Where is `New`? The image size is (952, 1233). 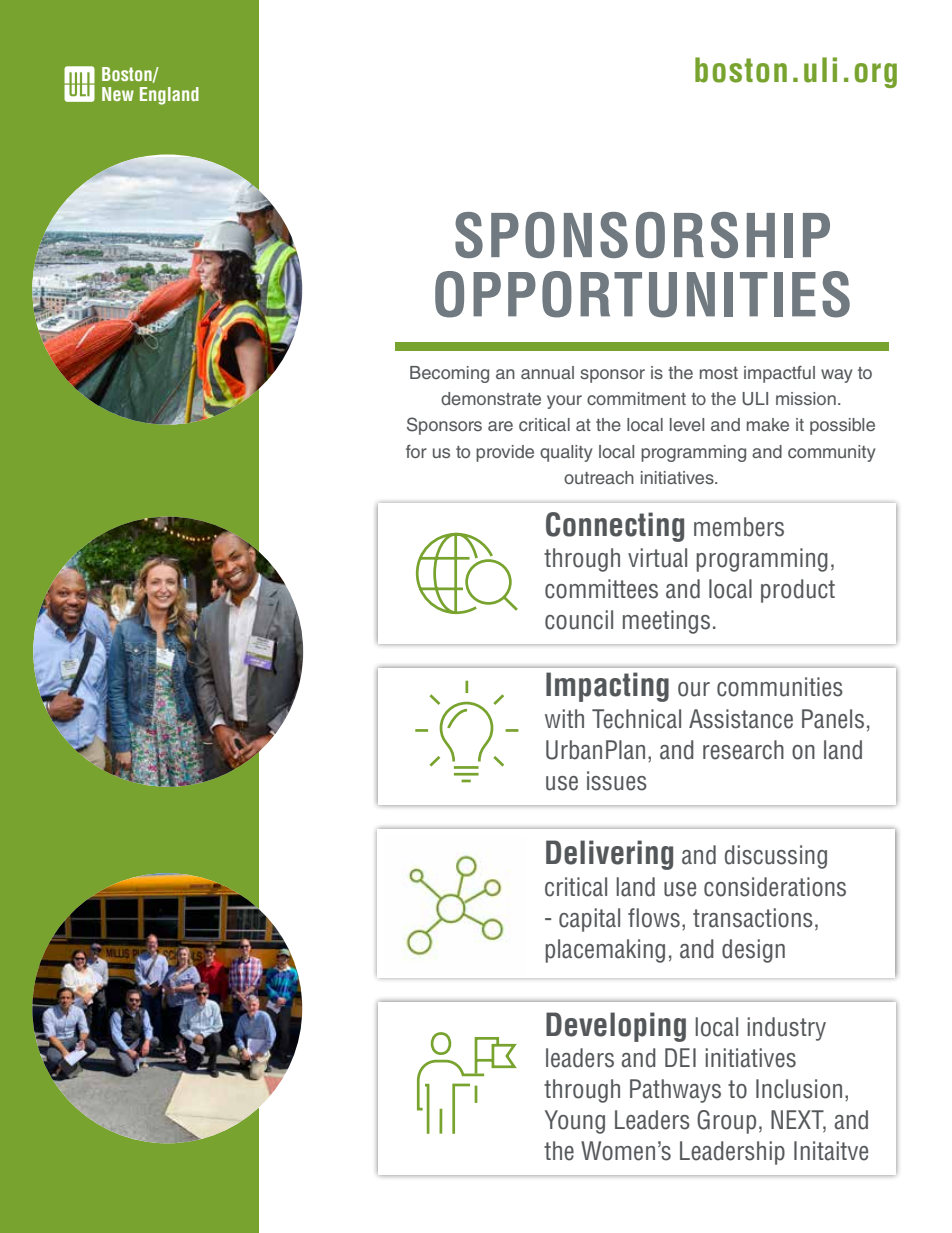
New is located at coordinates (118, 94).
